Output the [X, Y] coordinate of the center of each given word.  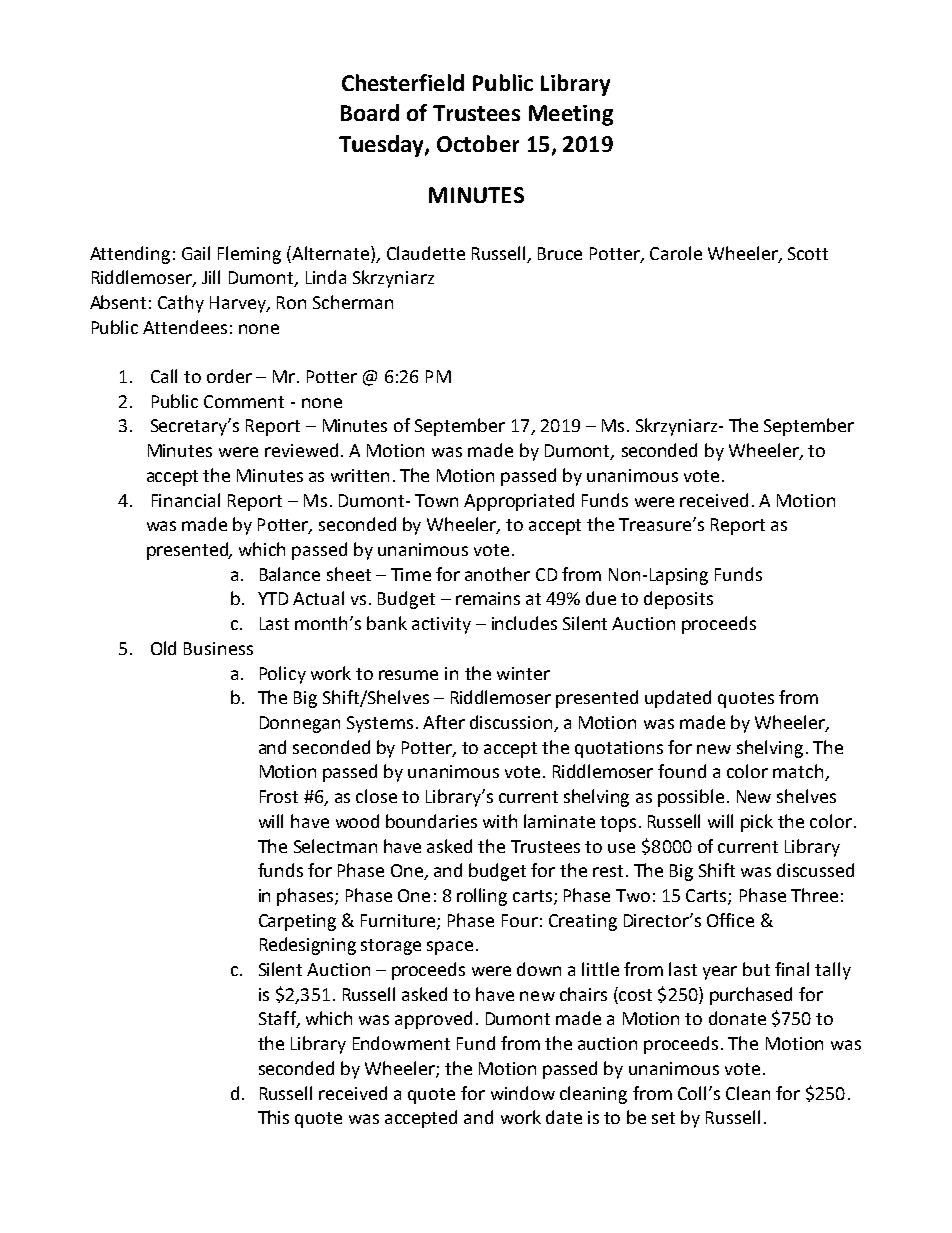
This [273, 1117]
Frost [279, 796]
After [444, 722]
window [523, 1093]
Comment [244, 401]
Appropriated [519, 502]
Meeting [571, 115]
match [799, 772]
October [478, 143]
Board [370, 112]
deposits [678, 600]
